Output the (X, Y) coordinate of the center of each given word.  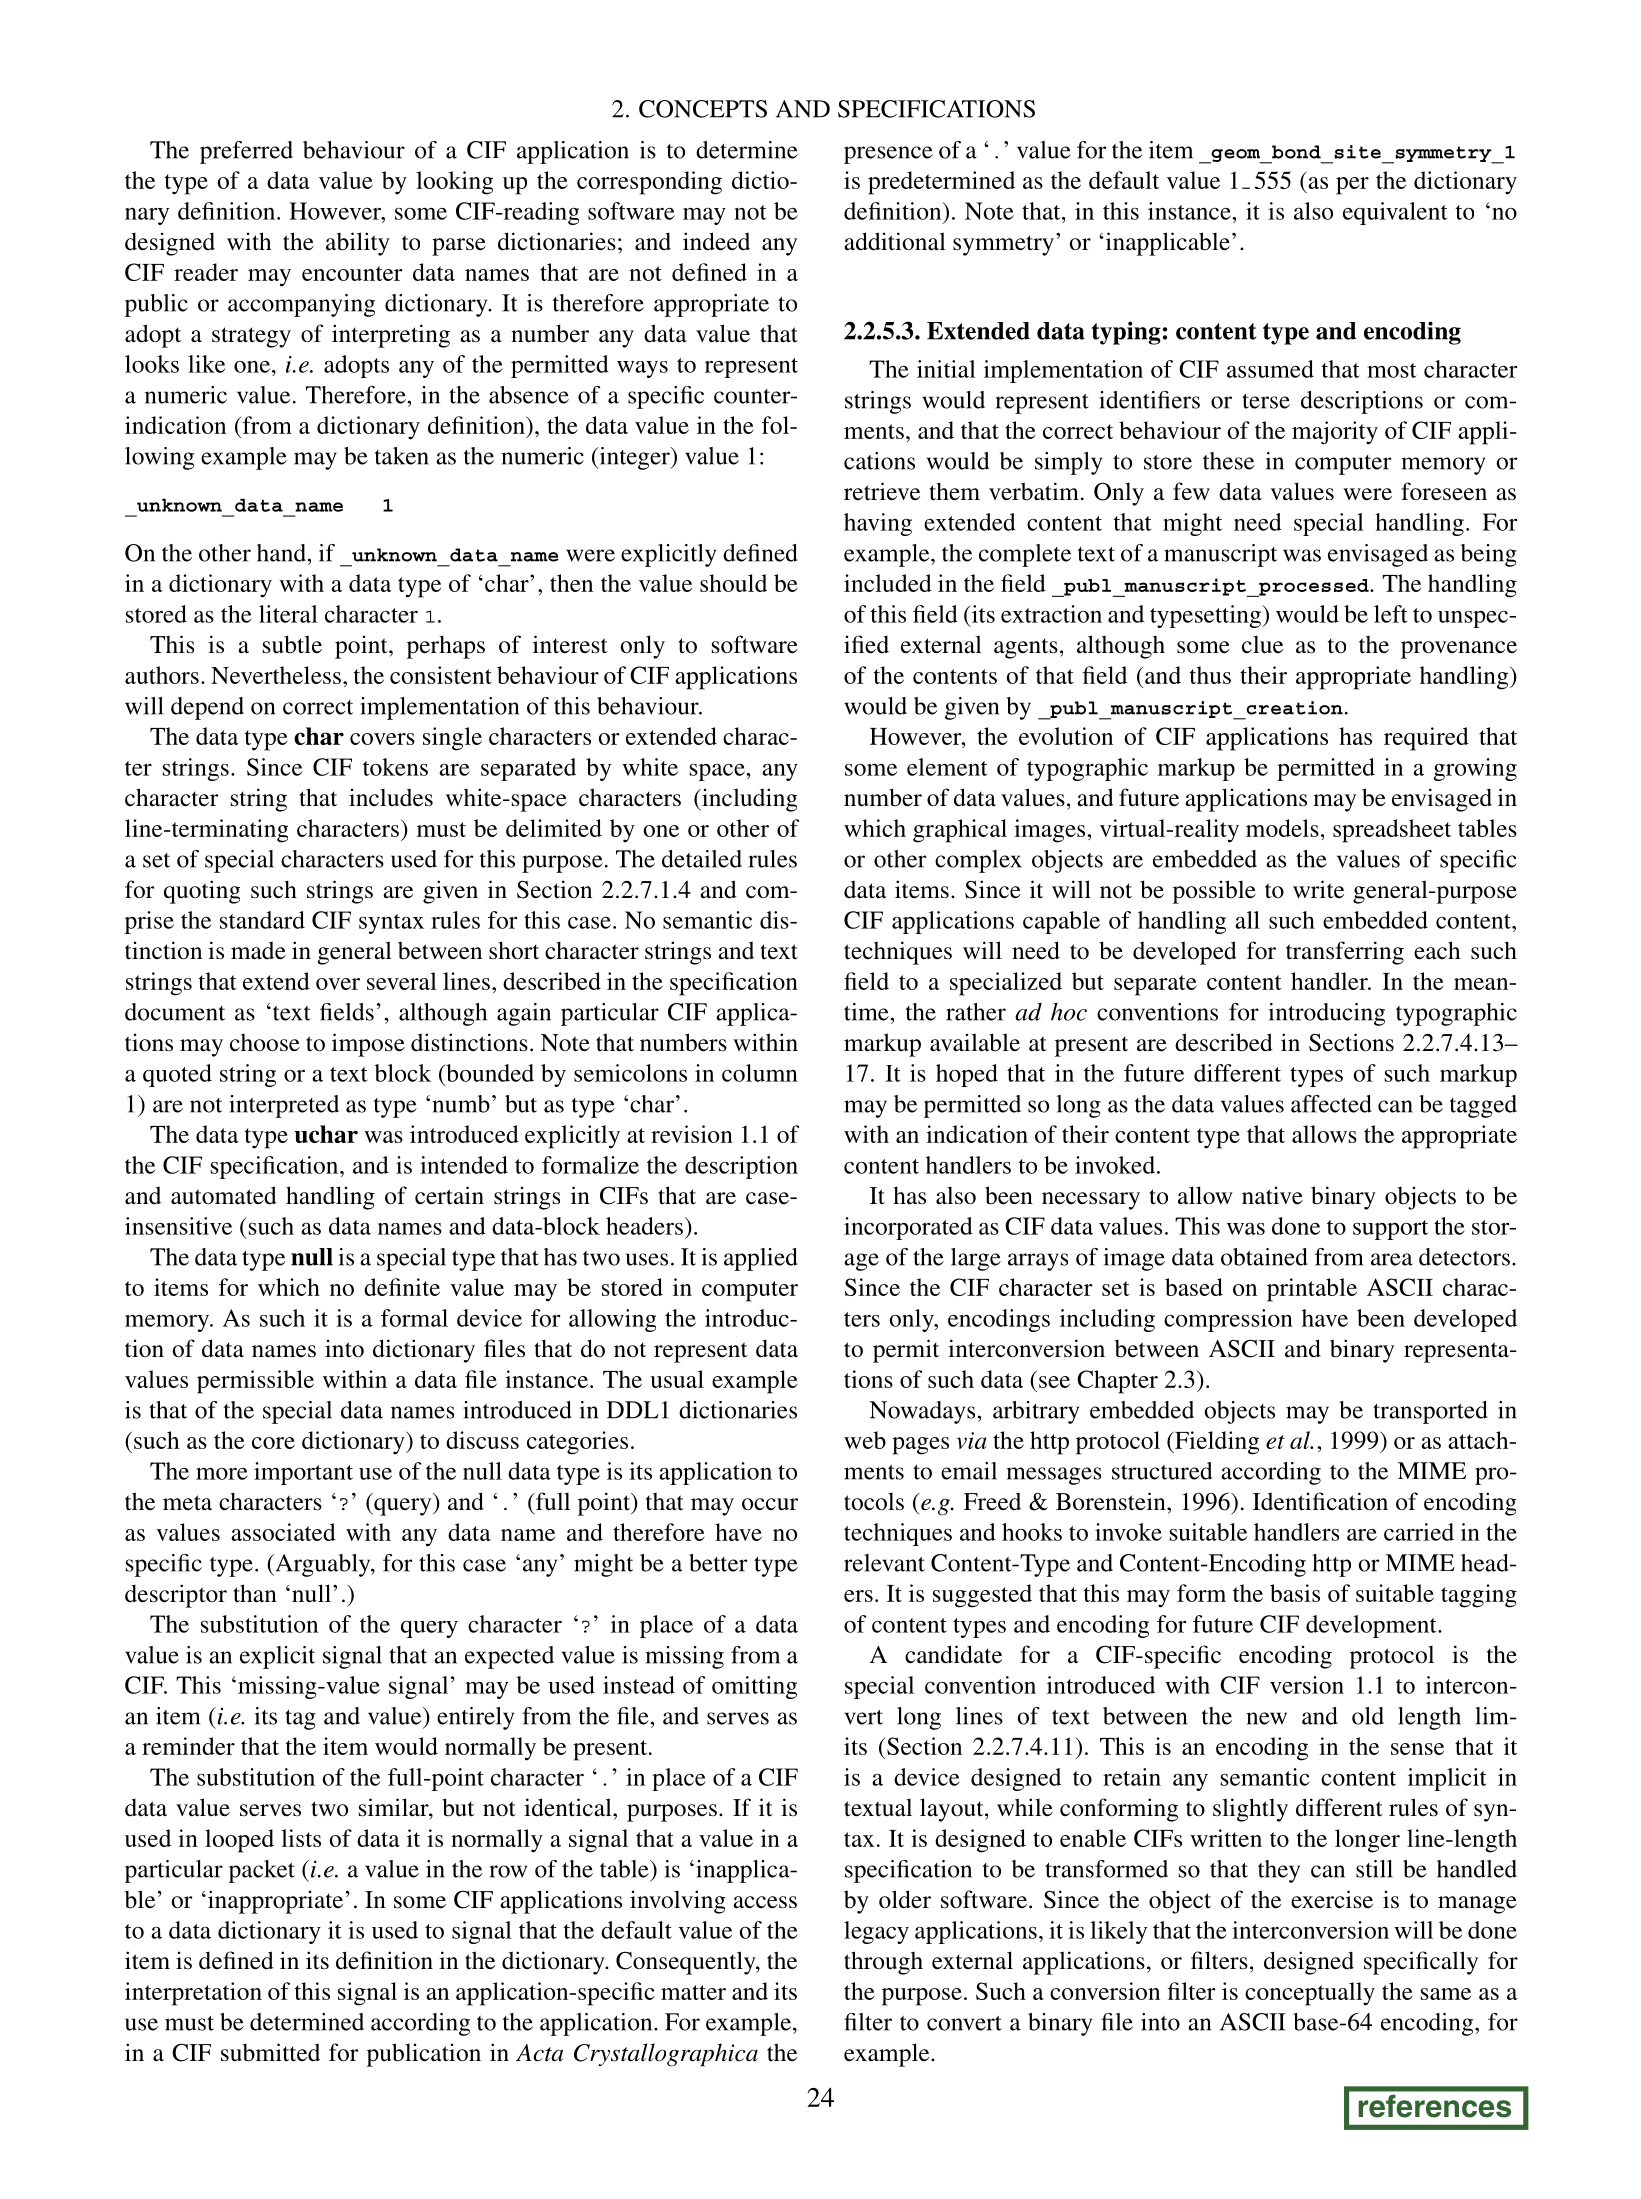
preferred (246, 152)
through (883, 1963)
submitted (270, 2052)
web (865, 1440)
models (1282, 828)
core (273, 1443)
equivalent (1395, 213)
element (947, 767)
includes (391, 797)
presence (888, 155)
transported (1430, 1412)
